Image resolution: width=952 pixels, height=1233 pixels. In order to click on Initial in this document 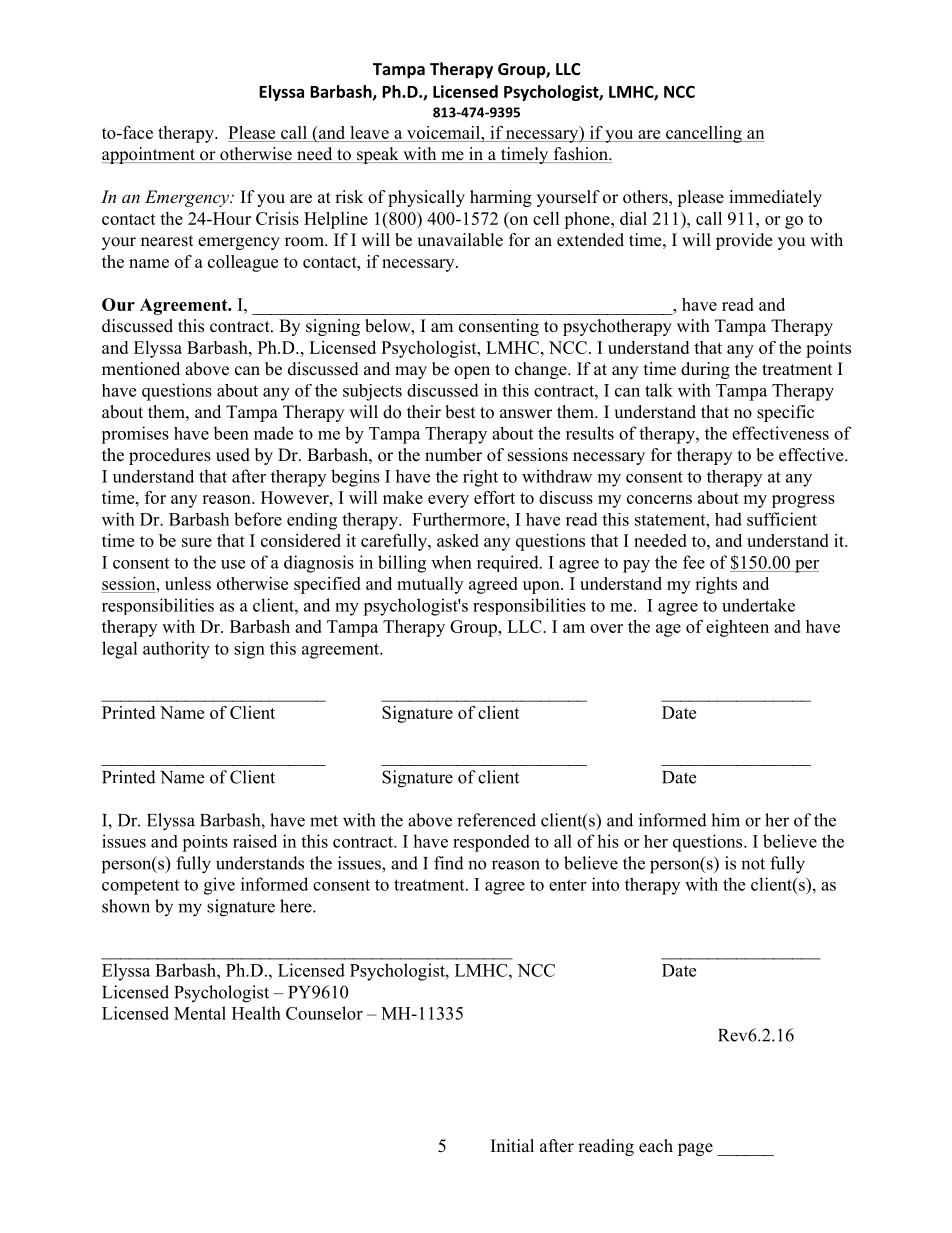, I will do `click(512, 1145)`.
